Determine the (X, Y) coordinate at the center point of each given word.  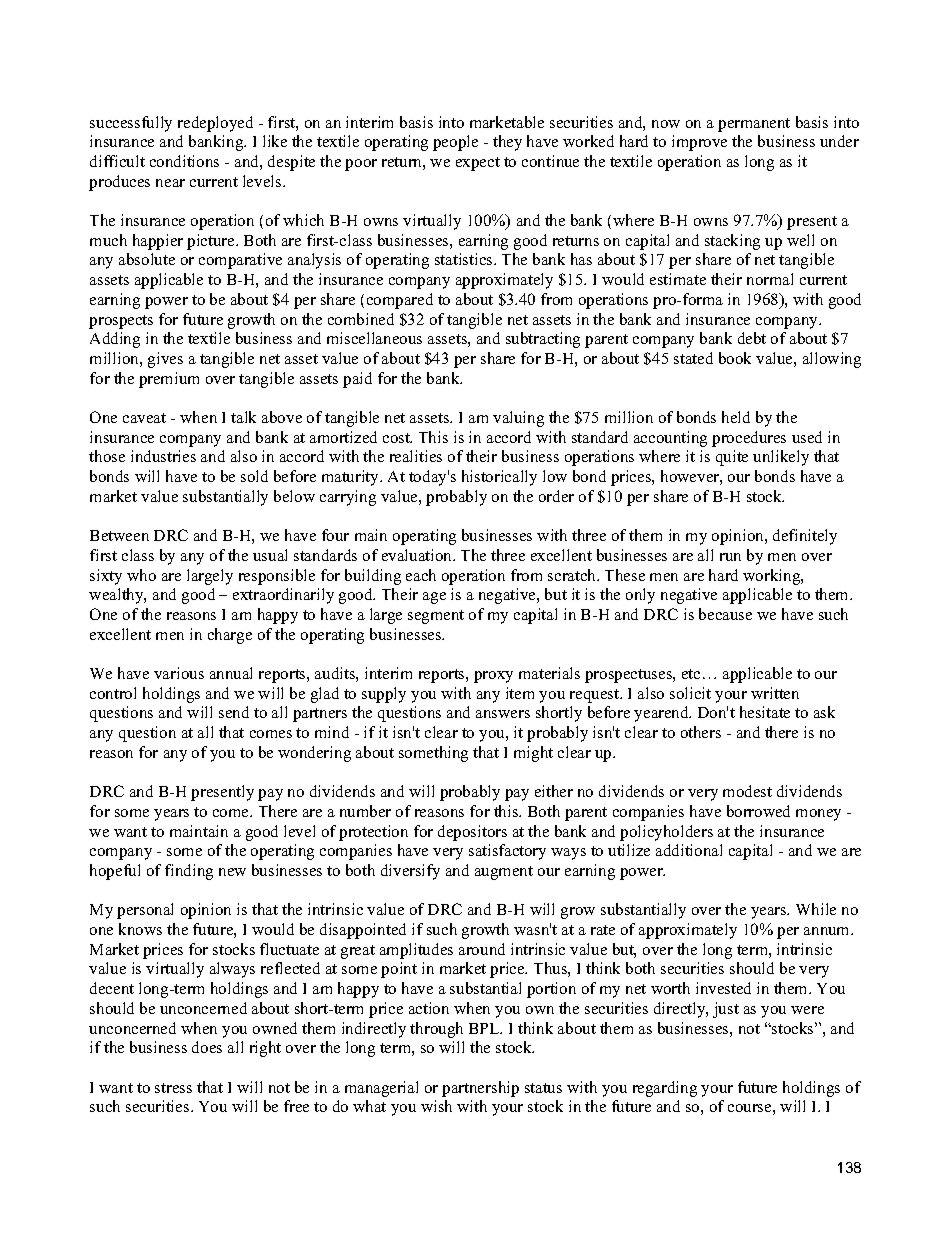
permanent (754, 125)
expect (478, 164)
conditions (184, 161)
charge (230, 636)
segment (436, 617)
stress (173, 1088)
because (725, 614)
